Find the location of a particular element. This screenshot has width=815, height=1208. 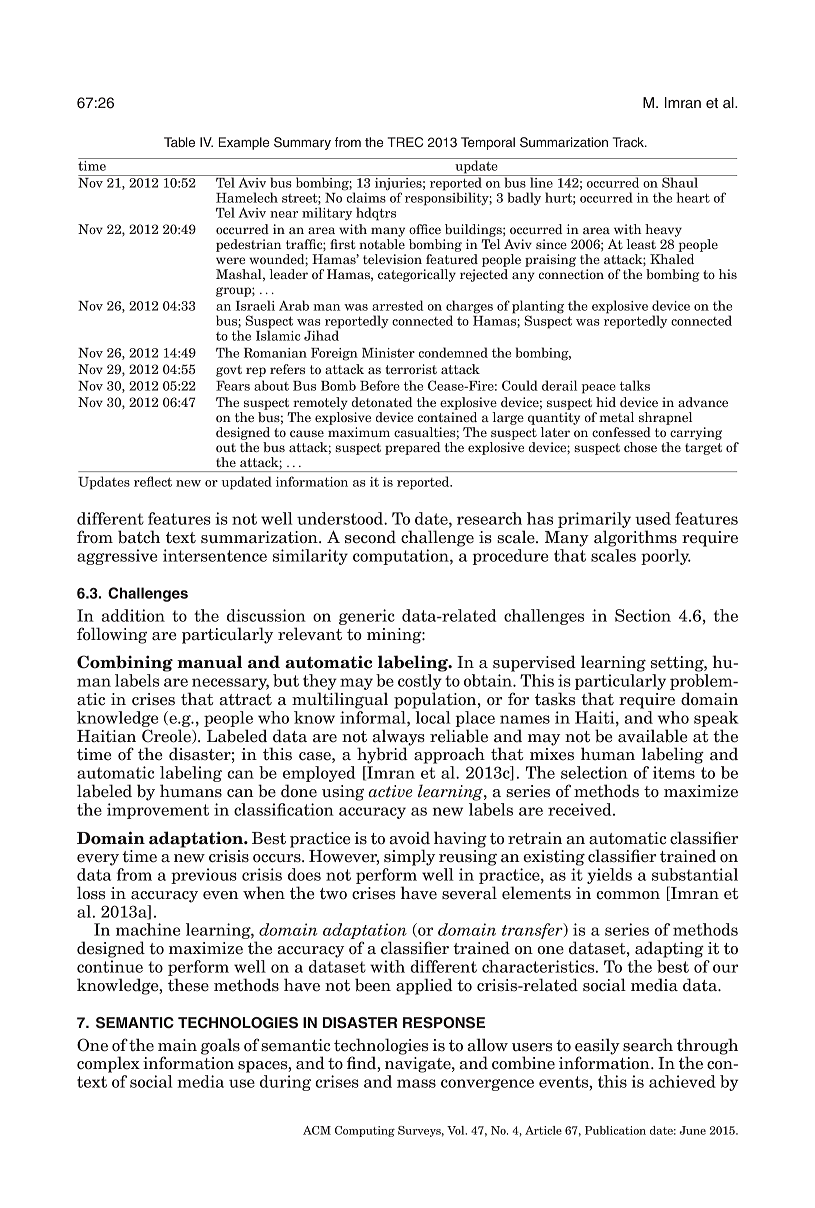

machine is located at coordinates (148, 929).
